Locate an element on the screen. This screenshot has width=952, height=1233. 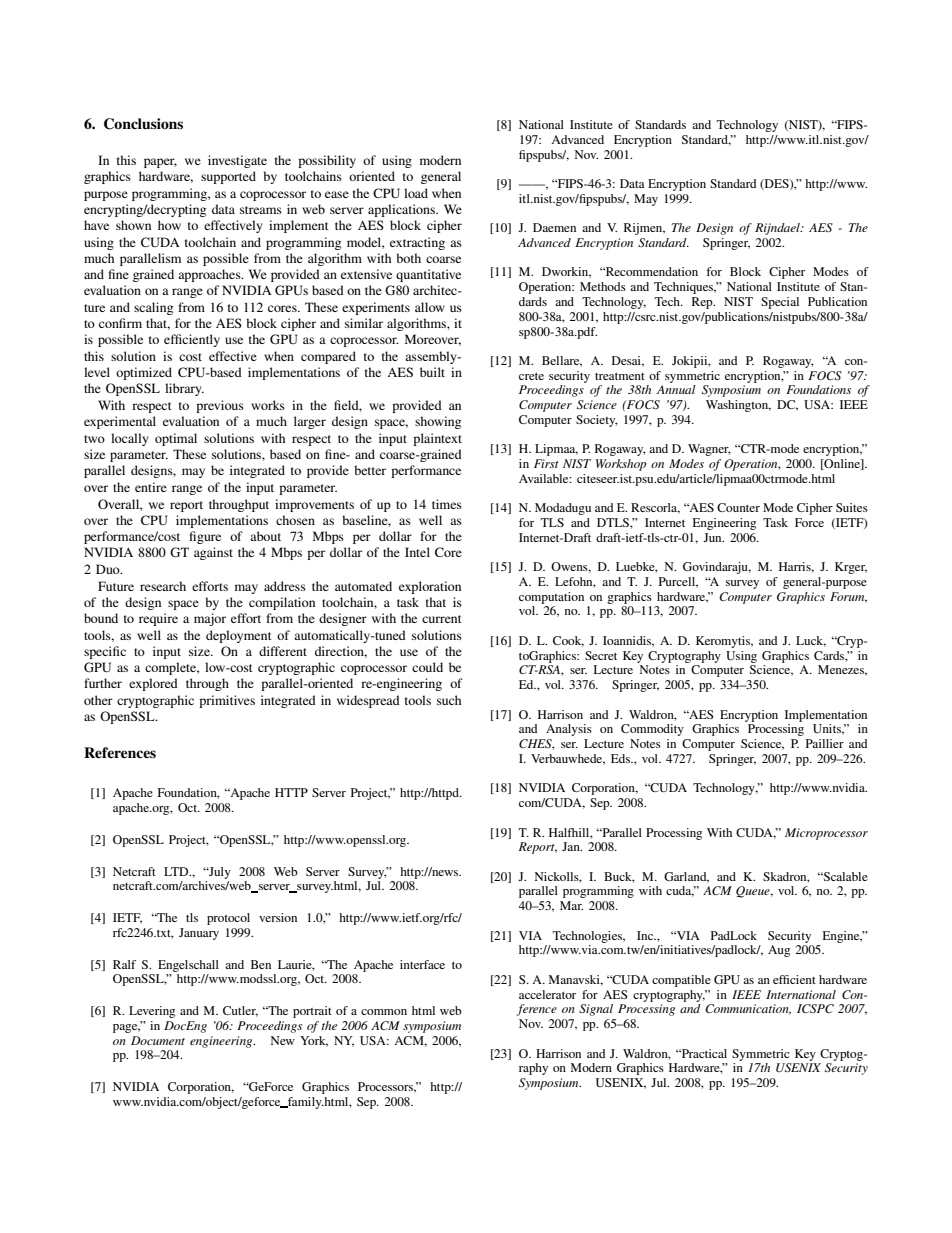
load is located at coordinates (416, 193).
